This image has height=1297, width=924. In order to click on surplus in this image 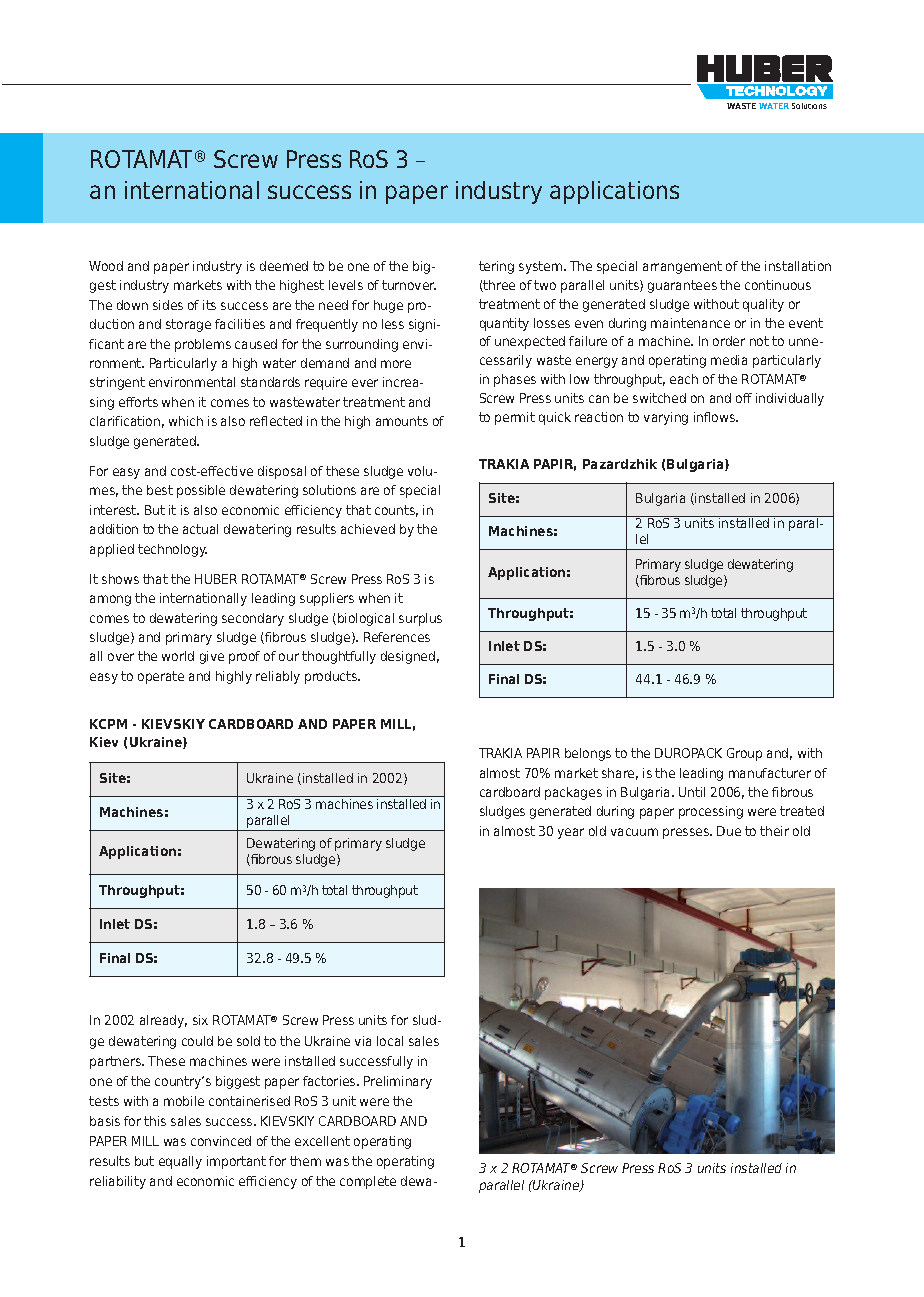, I will do `click(420, 619)`.
